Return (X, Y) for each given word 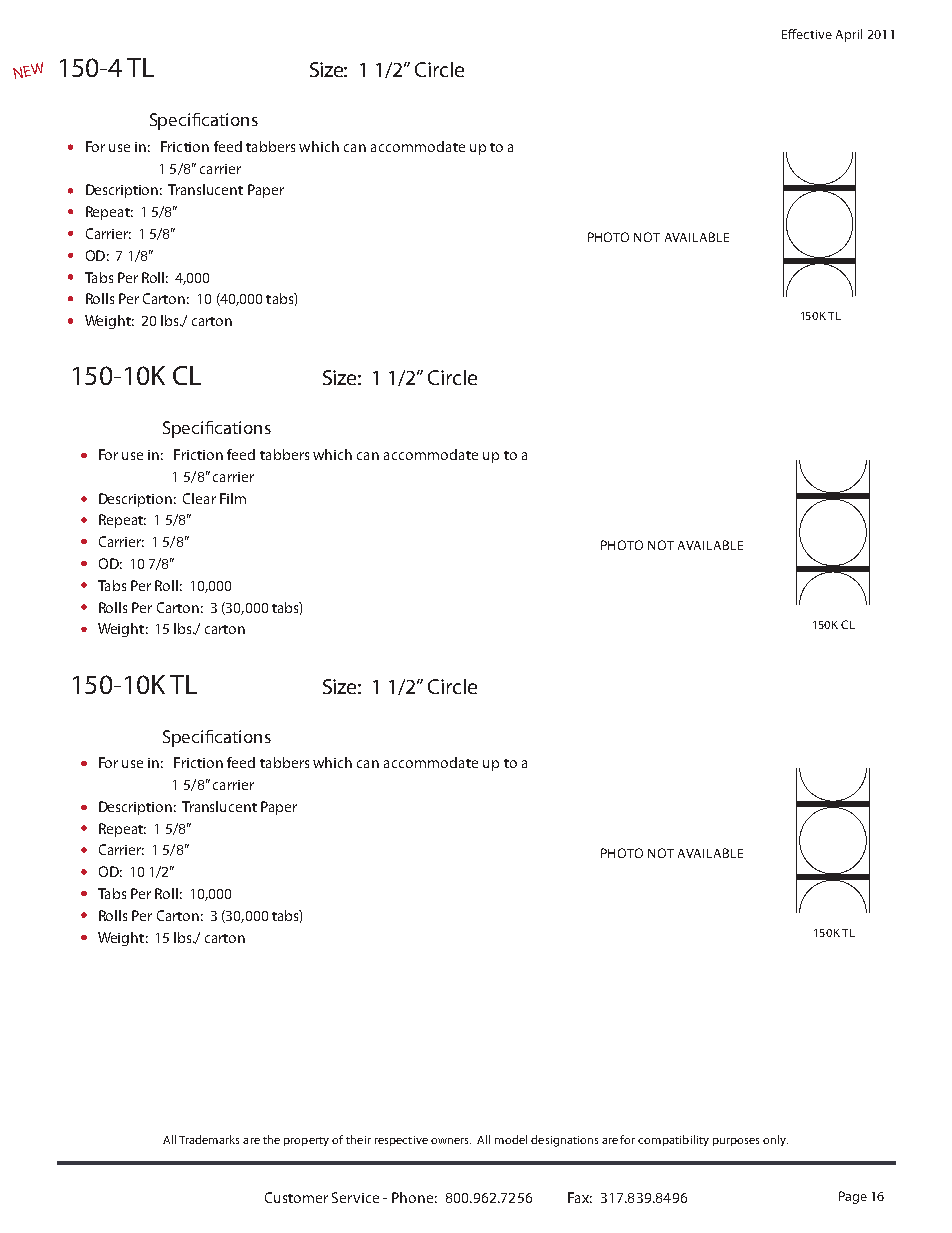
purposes (736, 1142)
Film (233, 498)
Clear (199, 498)
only (775, 1140)
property (306, 1141)
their (358, 1139)
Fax (580, 1197)
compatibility (673, 1140)
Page (853, 1197)
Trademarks (209, 1139)
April (849, 35)
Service (355, 1197)
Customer (296, 1197)
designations (564, 1141)
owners (451, 1141)
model (511, 1139)
